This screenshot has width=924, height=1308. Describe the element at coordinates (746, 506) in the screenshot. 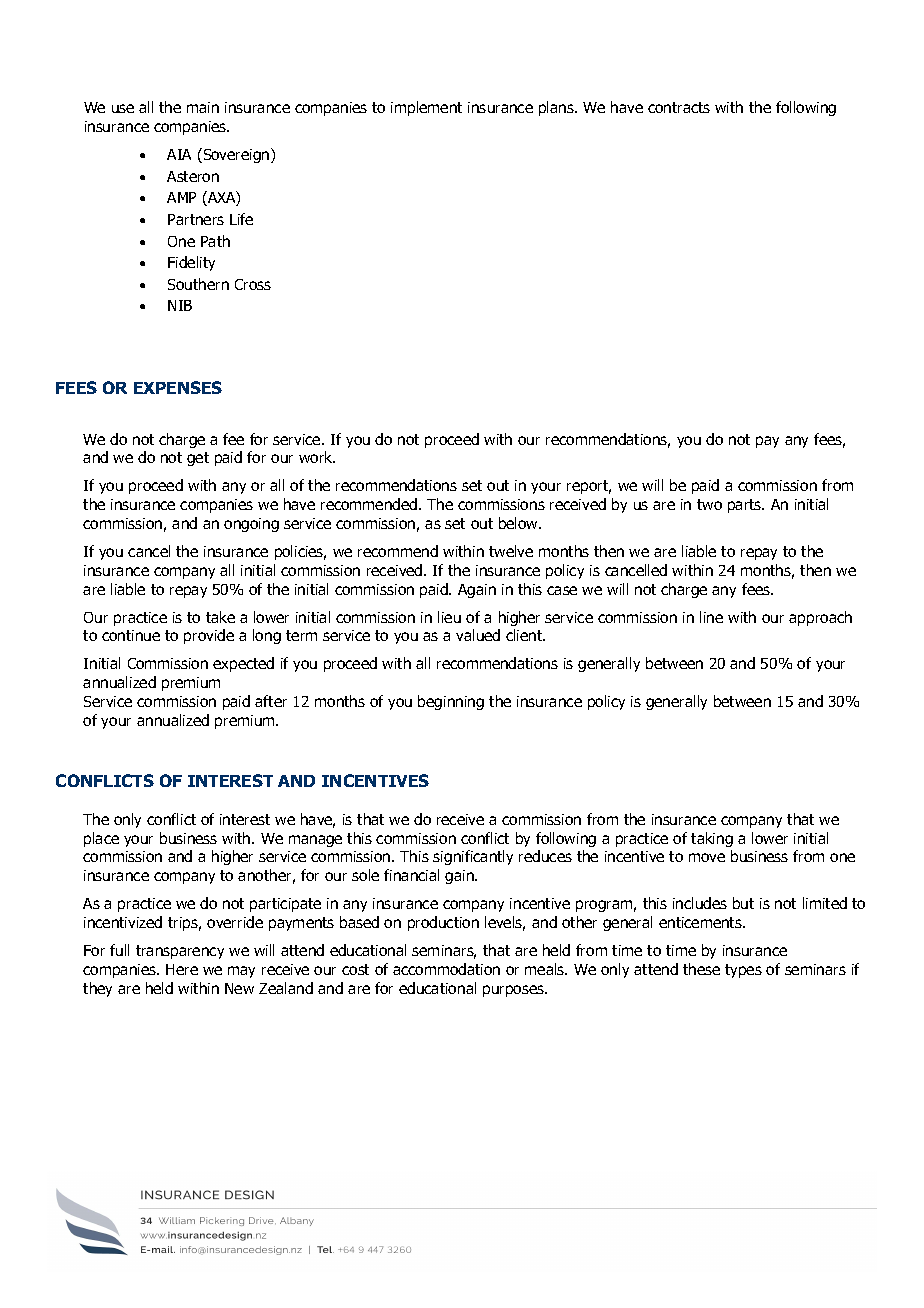

I see `parts` at that location.
